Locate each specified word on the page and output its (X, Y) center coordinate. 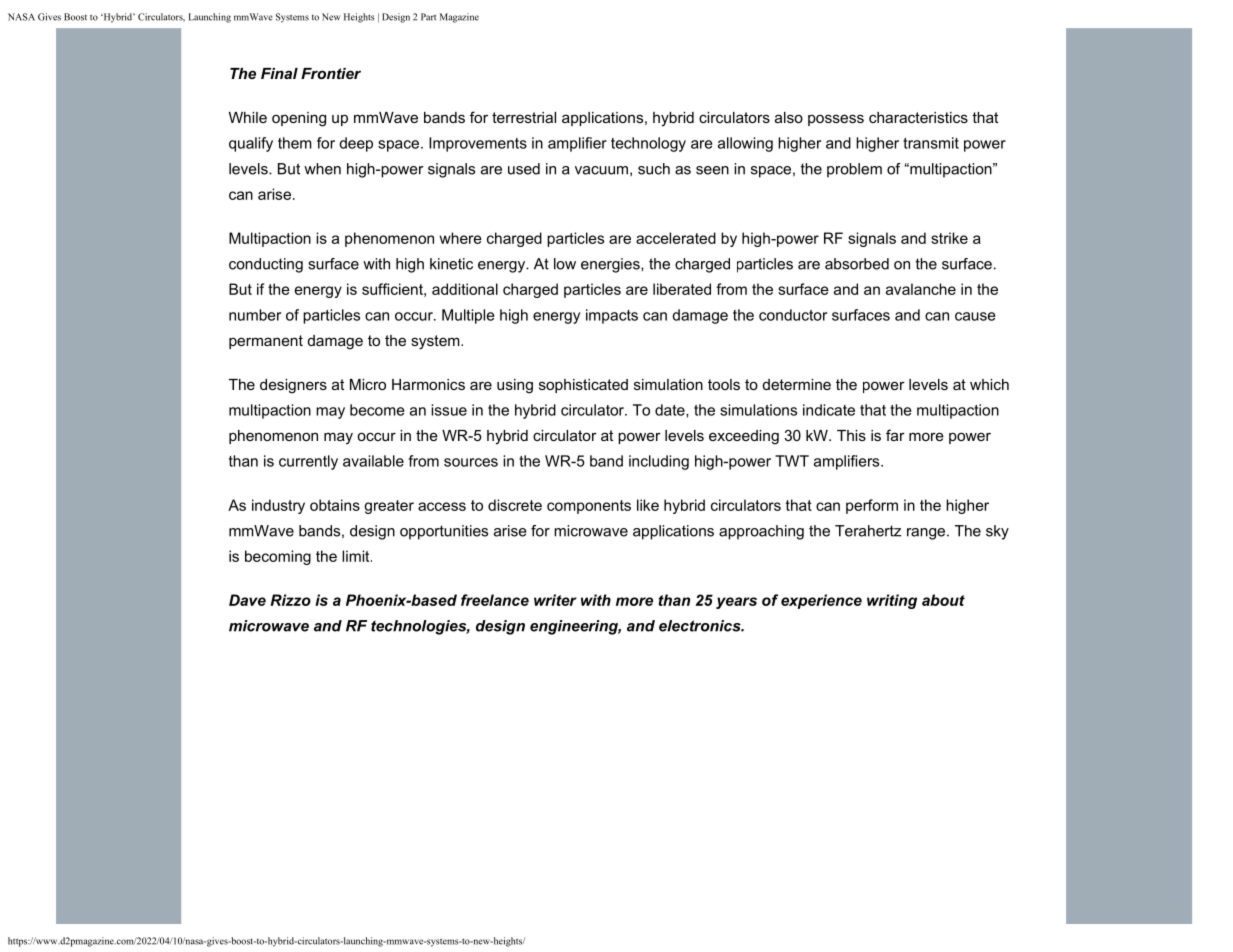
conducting (266, 265)
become (377, 410)
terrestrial (524, 117)
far (895, 435)
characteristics (918, 117)
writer (555, 600)
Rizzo (291, 600)
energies (611, 265)
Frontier (331, 73)
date (671, 411)
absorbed (857, 264)
